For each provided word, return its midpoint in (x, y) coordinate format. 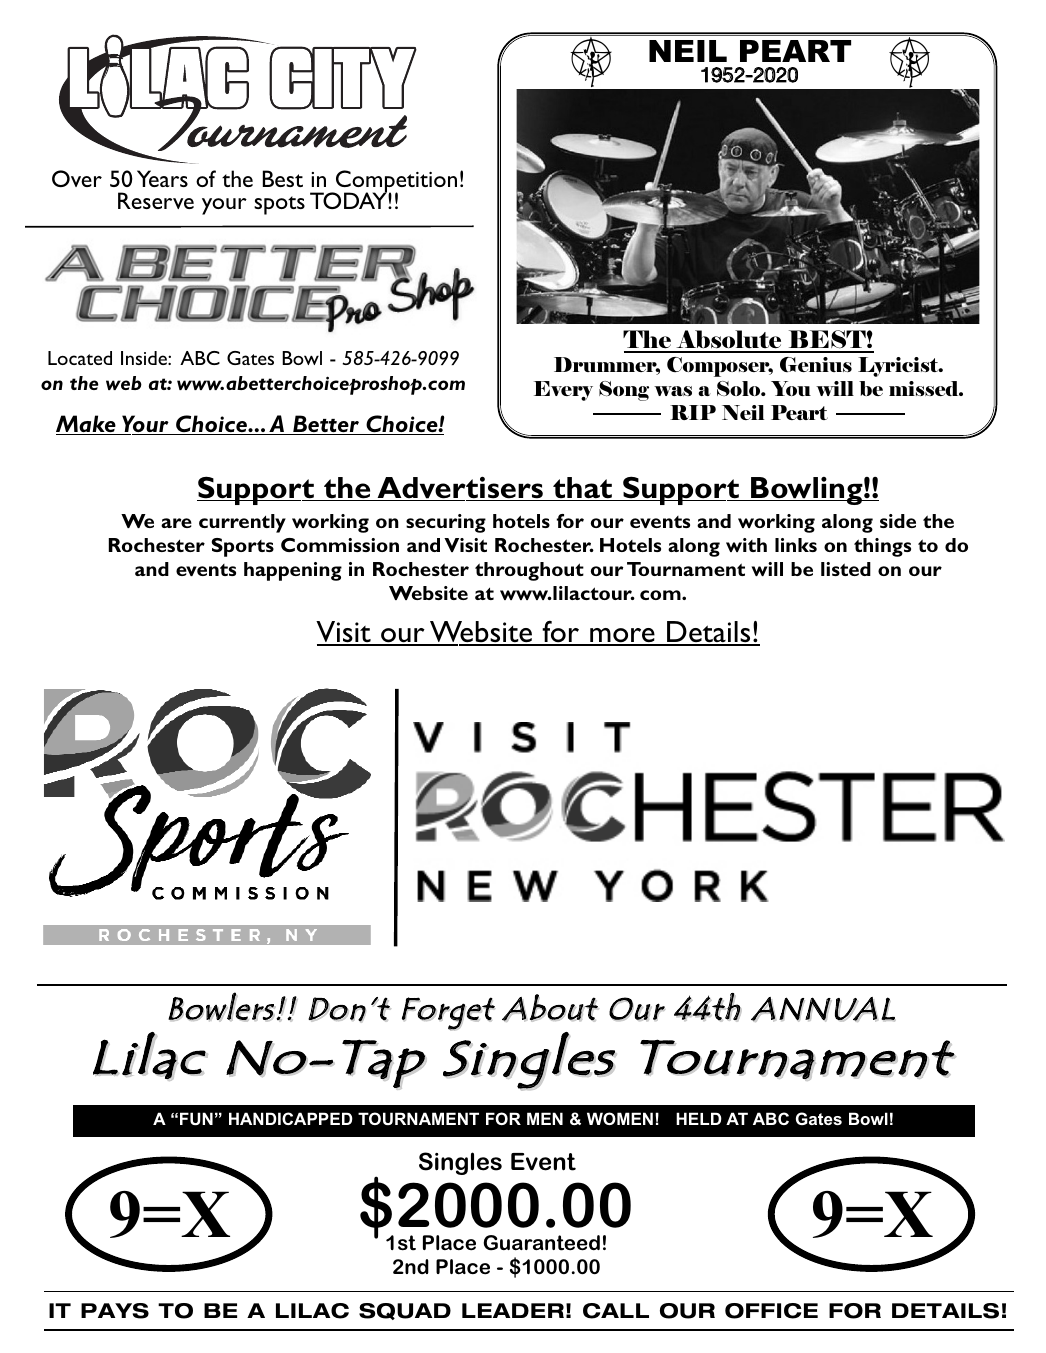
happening (293, 571)
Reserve (156, 200)
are (176, 523)
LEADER (513, 1310)
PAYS (115, 1311)
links (796, 545)
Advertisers (460, 488)
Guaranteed (541, 1243)
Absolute (729, 341)
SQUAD (405, 1311)
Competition (395, 182)
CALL (616, 1311)
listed (846, 569)
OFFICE (771, 1311)
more (622, 636)
